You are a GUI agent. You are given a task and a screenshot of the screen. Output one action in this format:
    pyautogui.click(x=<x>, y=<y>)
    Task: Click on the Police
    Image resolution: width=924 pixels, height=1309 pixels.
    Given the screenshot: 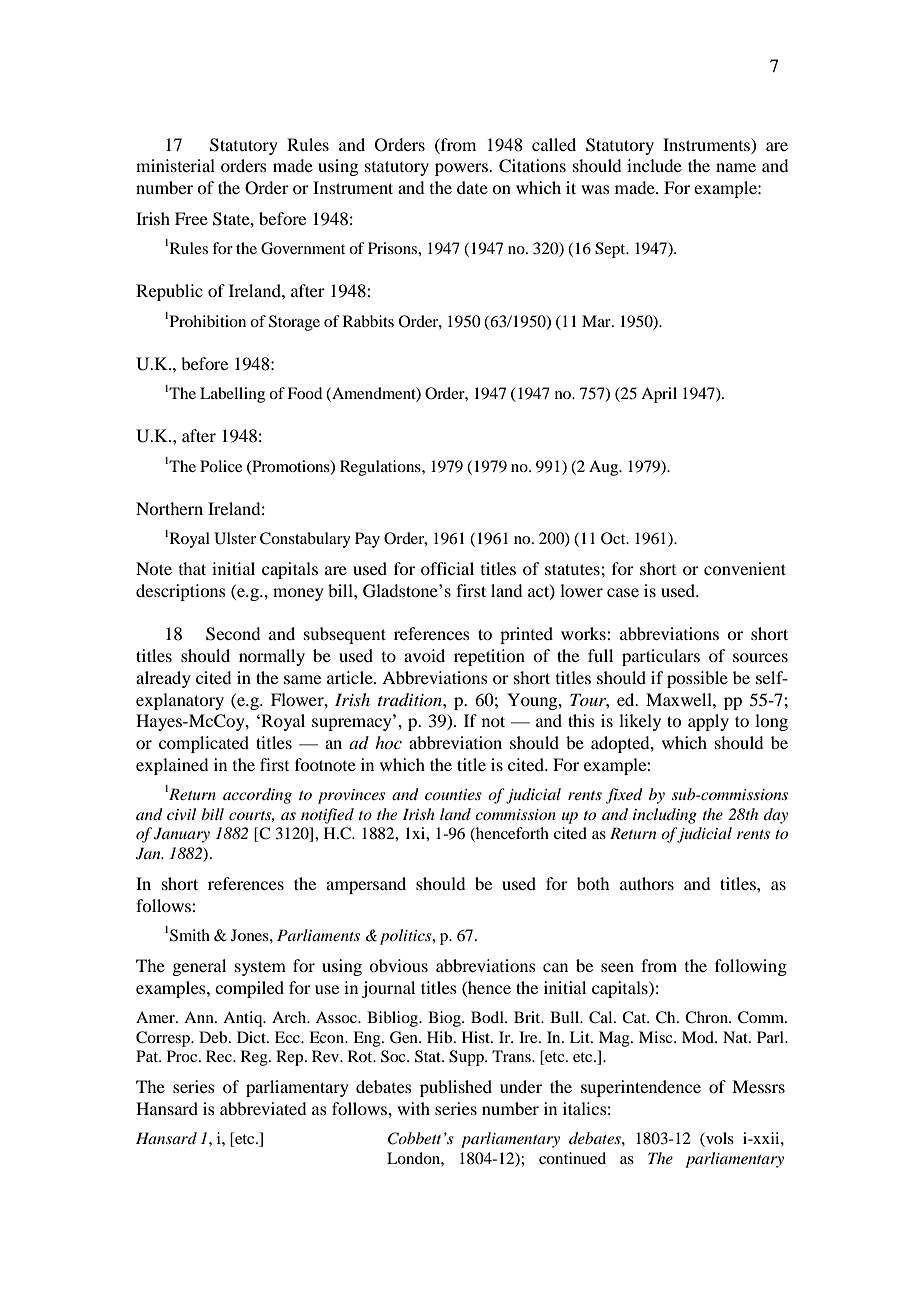 What is the action you would take?
    pyautogui.click(x=221, y=466)
